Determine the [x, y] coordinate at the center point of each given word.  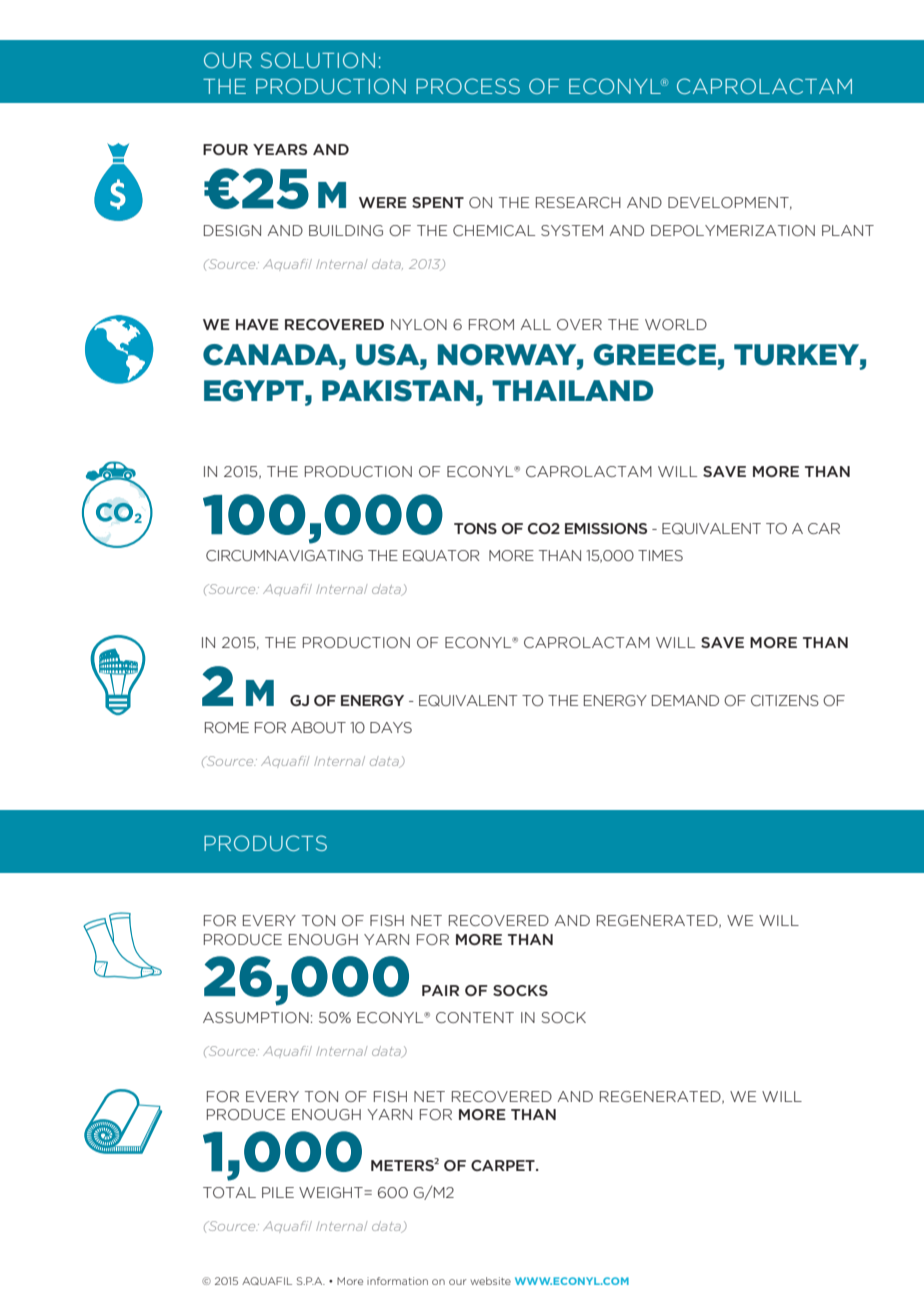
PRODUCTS [265, 843]
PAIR [440, 990]
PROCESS [468, 86]
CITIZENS [785, 700]
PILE [278, 1192]
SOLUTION [318, 60]
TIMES [660, 555]
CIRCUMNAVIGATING [284, 555]
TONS [475, 528]
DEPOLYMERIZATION [733, 230]
